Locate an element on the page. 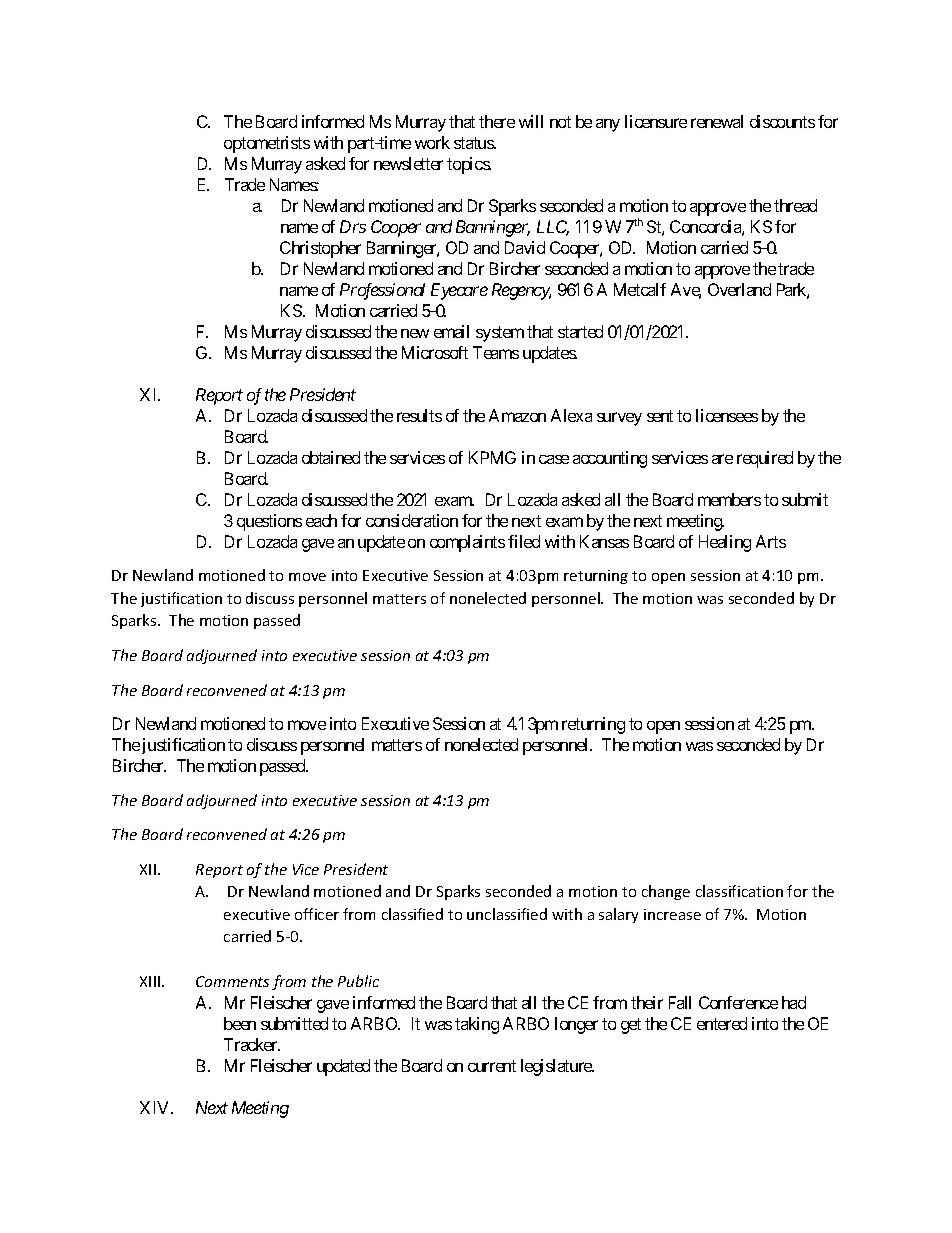 This document has width=952, height=1233. Christopher is located at coordinates (320, 249).
